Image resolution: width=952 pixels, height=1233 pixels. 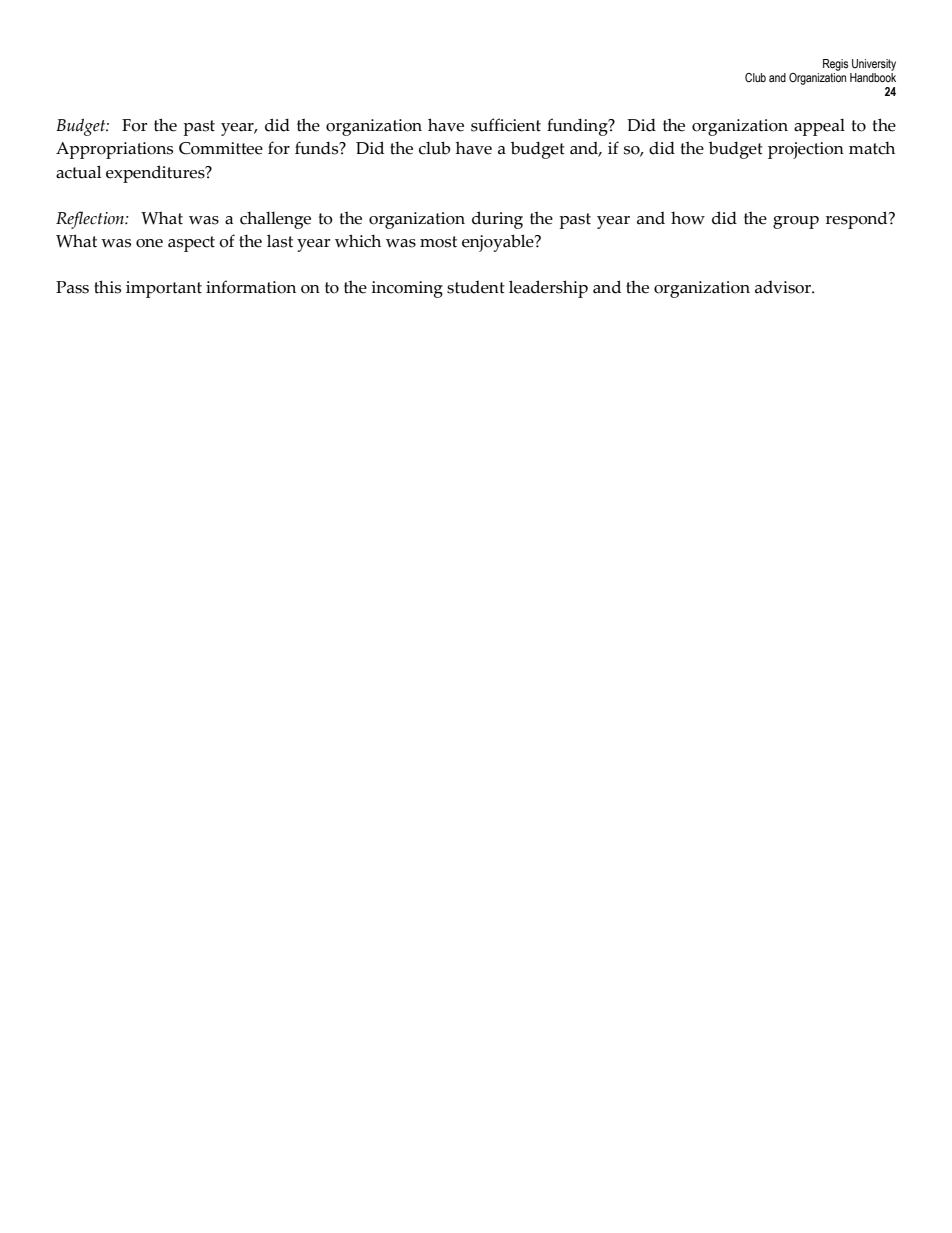 What do you see at coordinates (835, 65) in the page?
I see `Regis` at bounding box center [835, 65].
